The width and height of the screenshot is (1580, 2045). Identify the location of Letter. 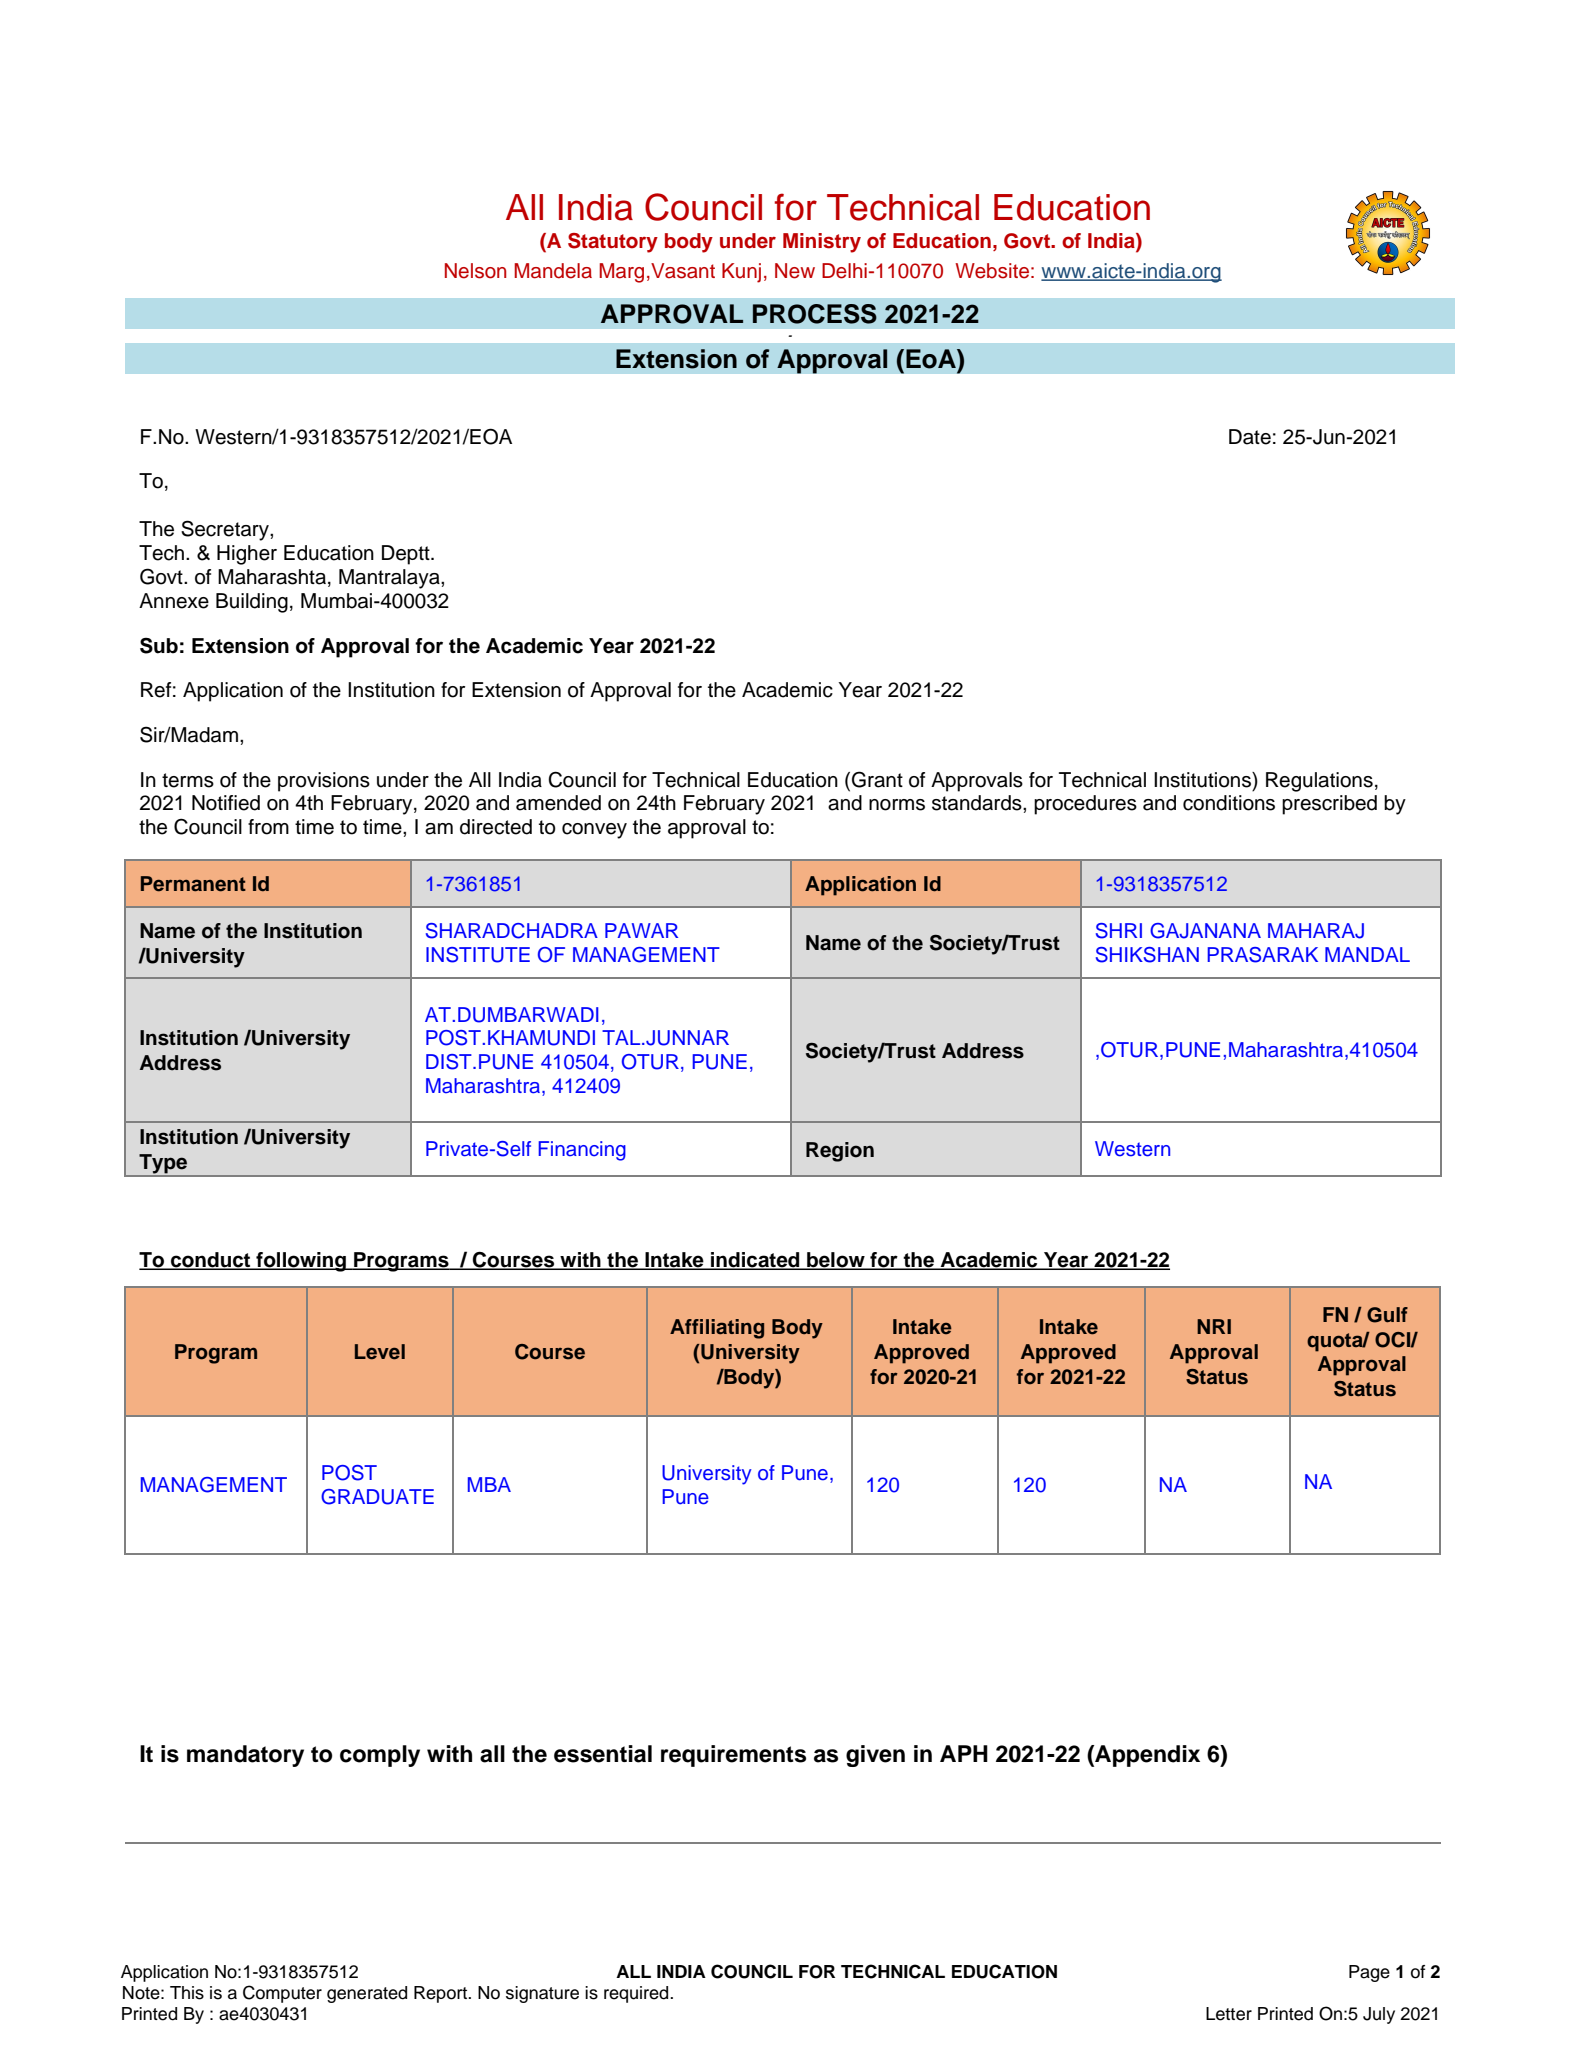
(1229, 2014).
